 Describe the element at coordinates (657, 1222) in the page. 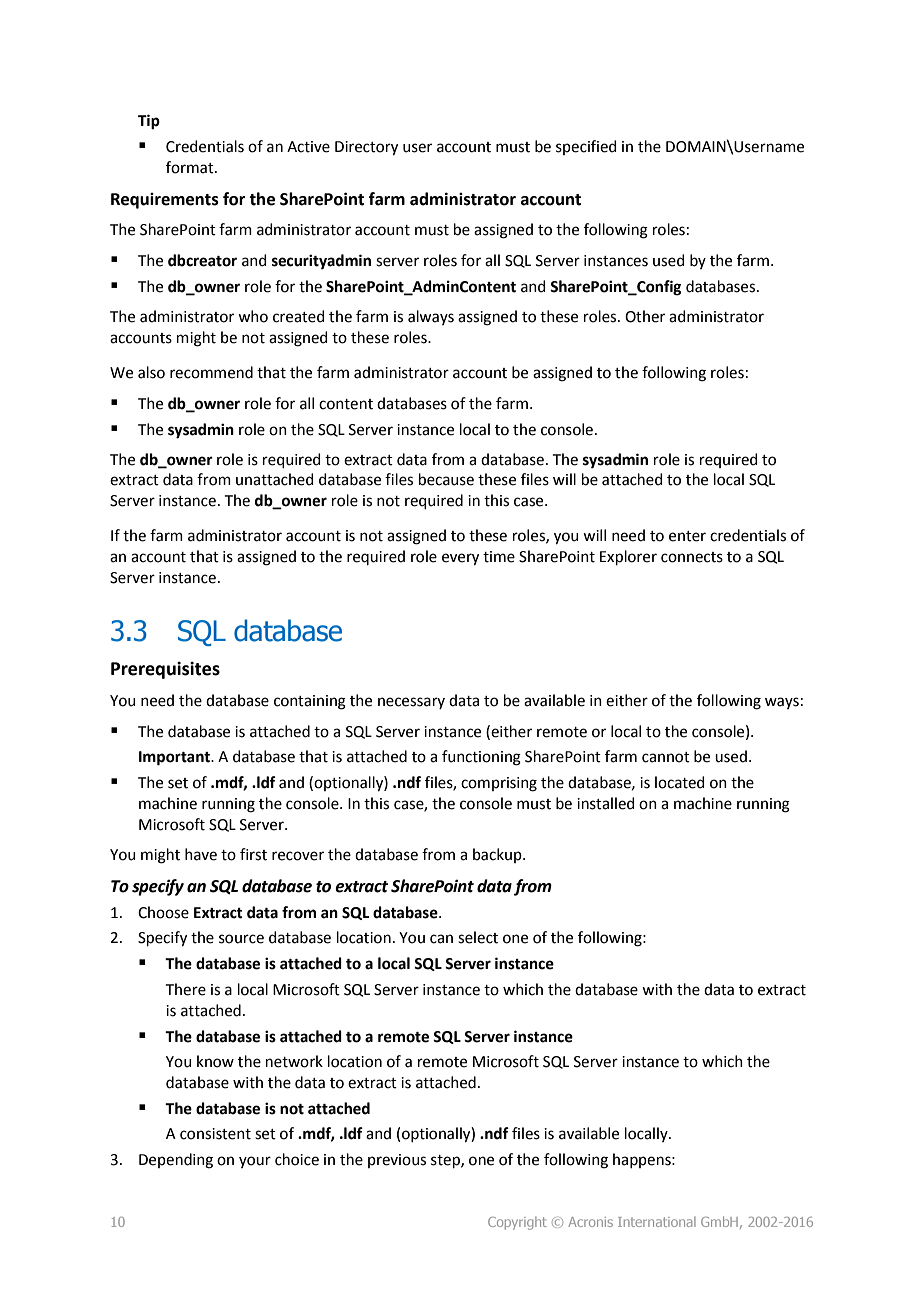

I see `International` at that location.
